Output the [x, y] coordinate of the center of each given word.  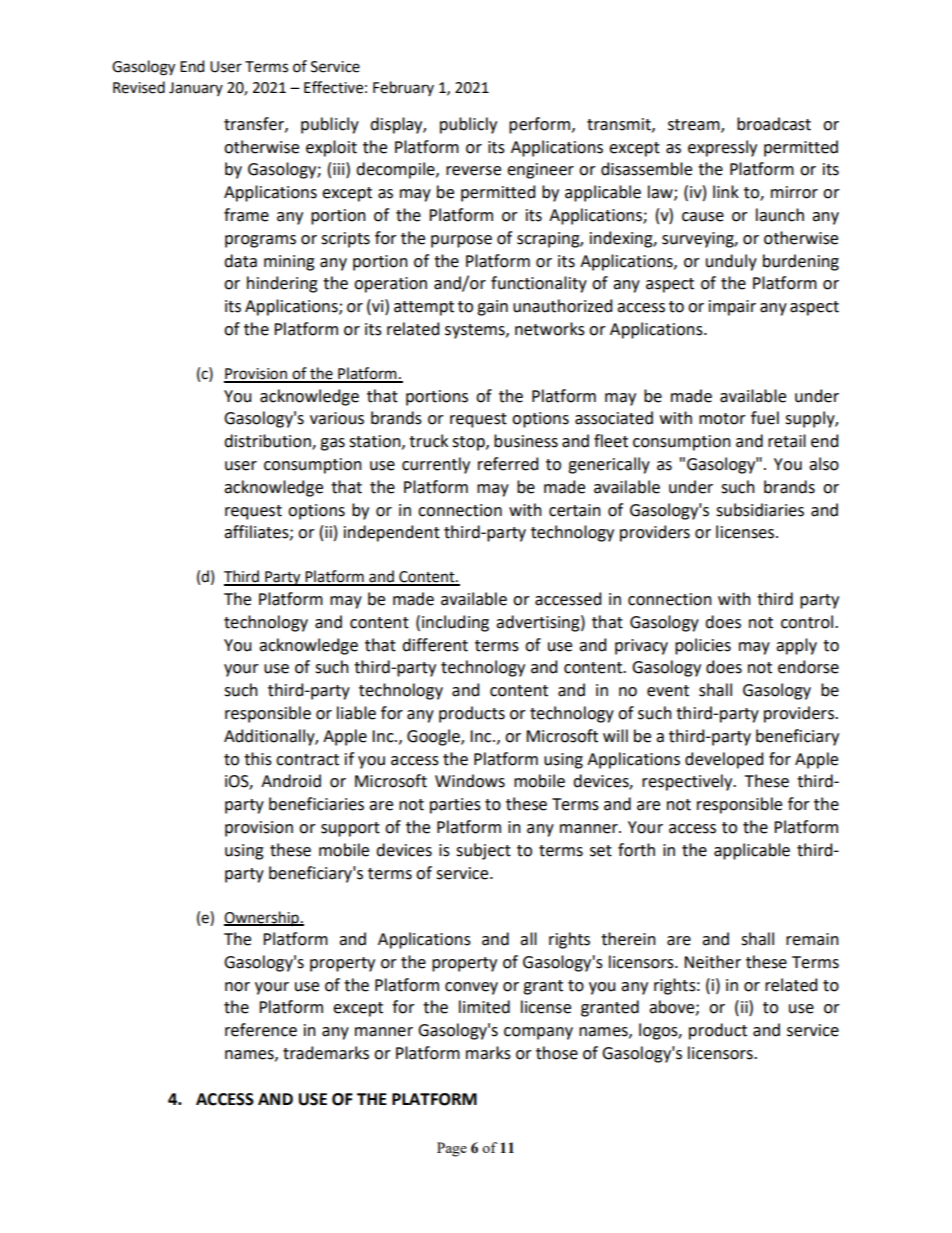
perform [541, 125]
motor [722, 419]
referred [508, 464]
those [557, 1053]
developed [724, 760]
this [258, 759]
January [196, 89]
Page [452, 1149]
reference [261, 1030]
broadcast [774, 124]
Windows [470, 781]
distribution [268, 442]
